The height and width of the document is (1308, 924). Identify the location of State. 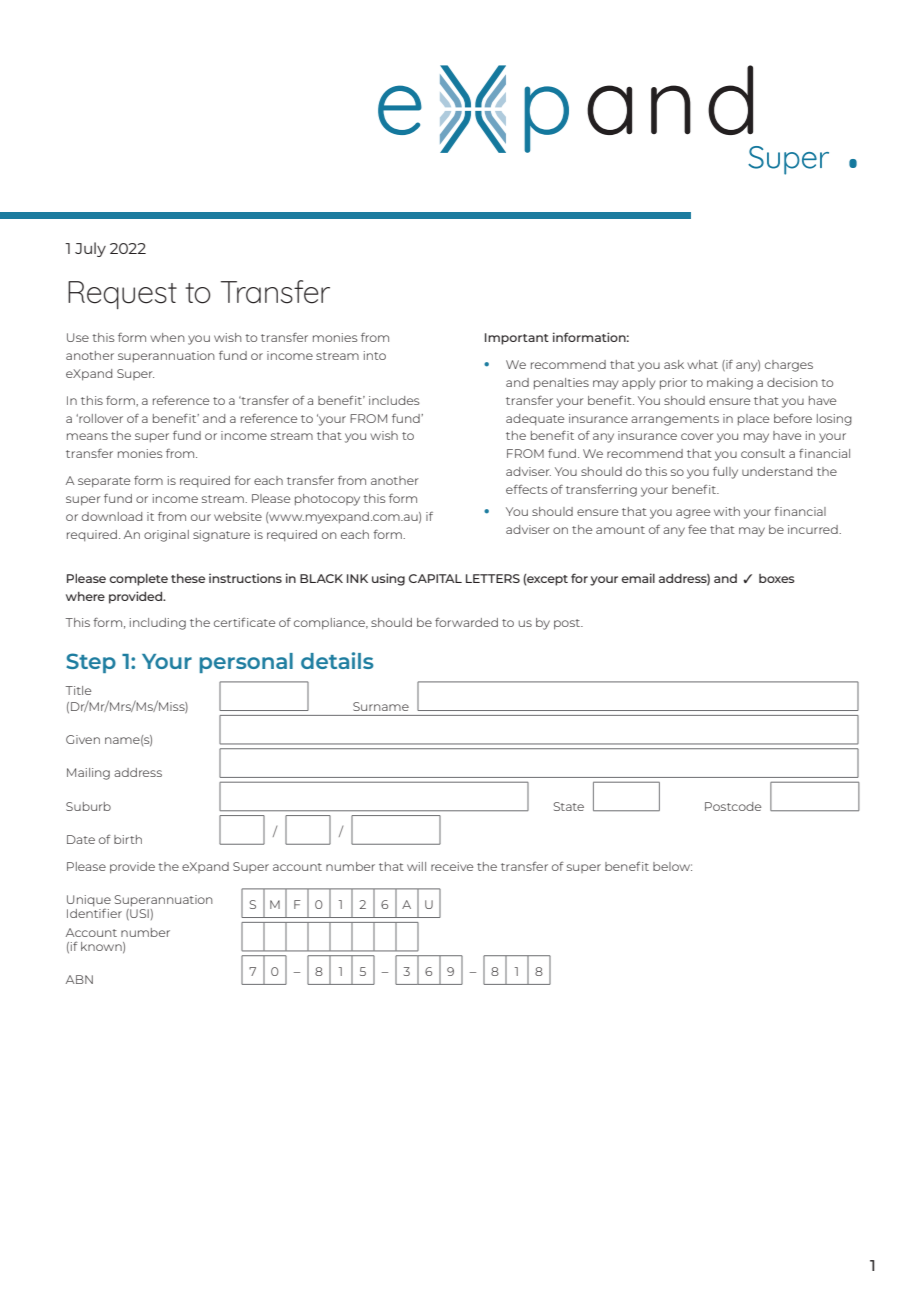
(569, 806).
